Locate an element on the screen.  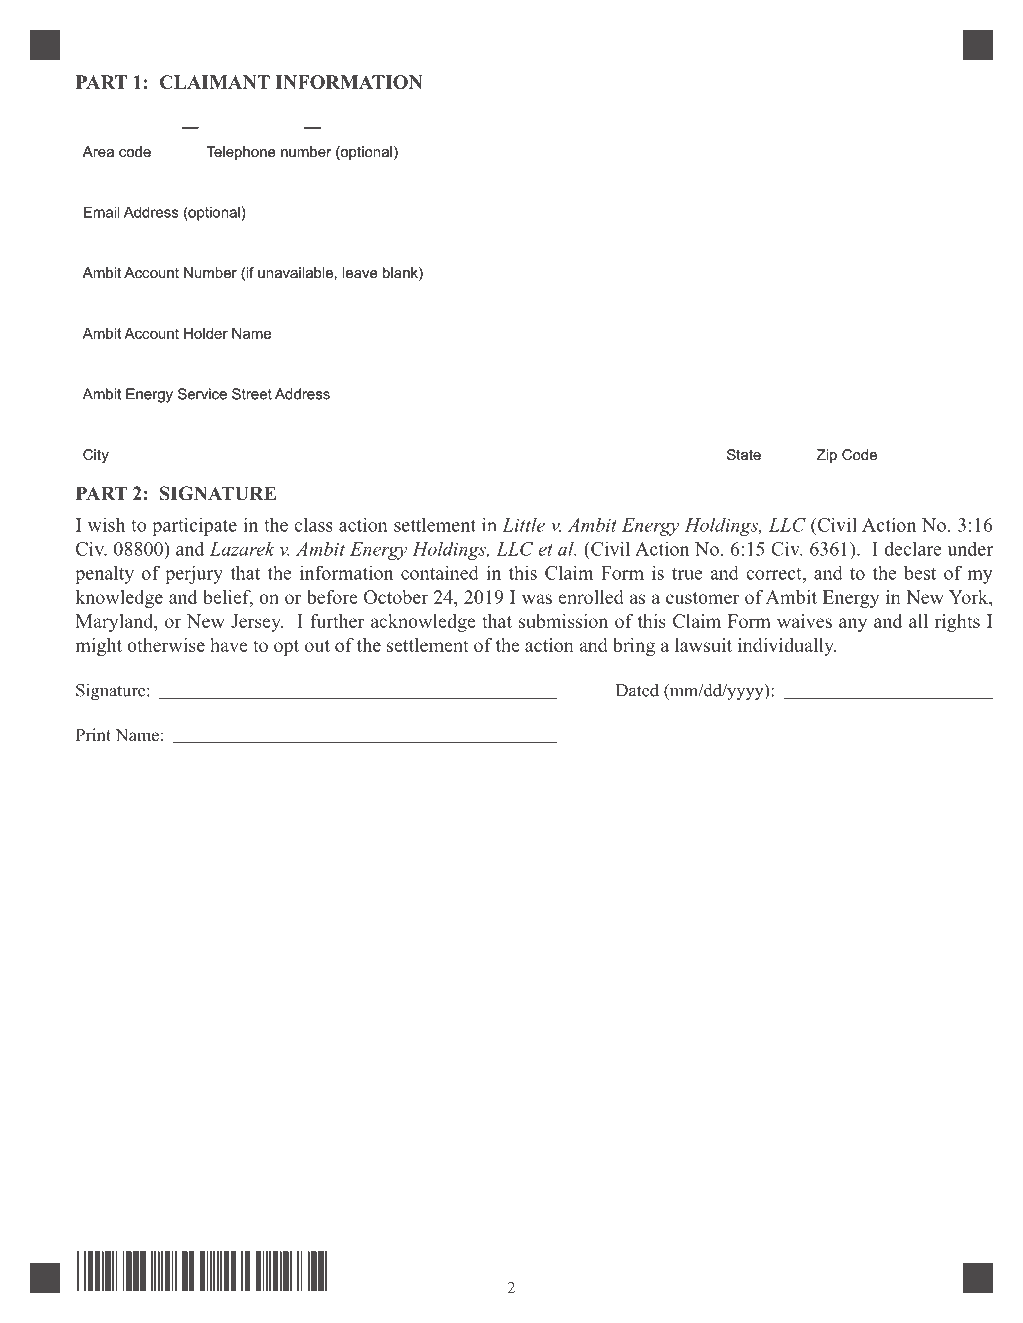
Zip is located at coordinates (827, 456).
